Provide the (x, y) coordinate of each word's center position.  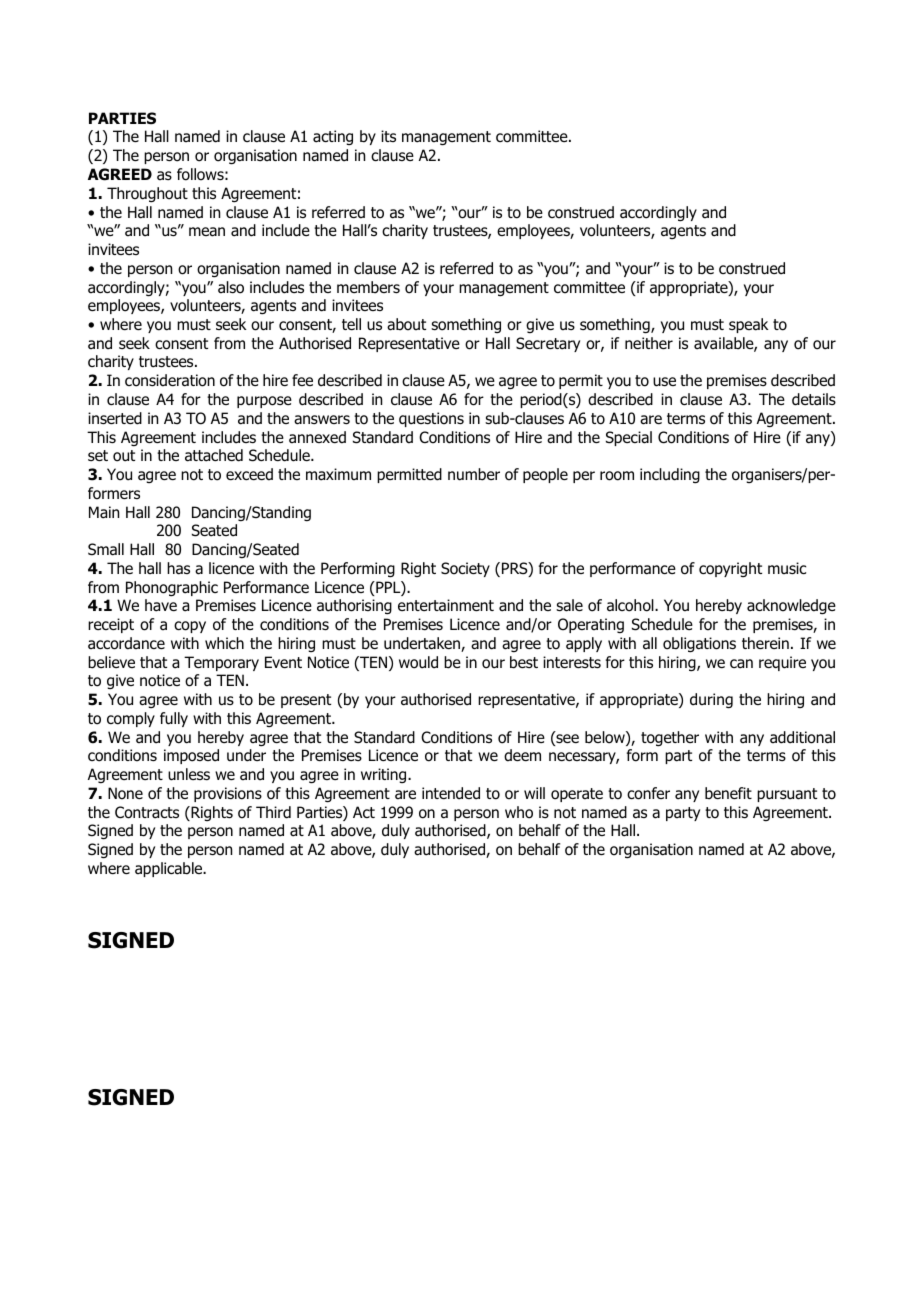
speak (748, 325)
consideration (170, 380)
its (388, 136)
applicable (170, 869)
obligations (699, 645)
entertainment (446, 605)
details (814, 399)
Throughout (147, 195)
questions (431, 419)
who (519, 812)
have (161, 605)
